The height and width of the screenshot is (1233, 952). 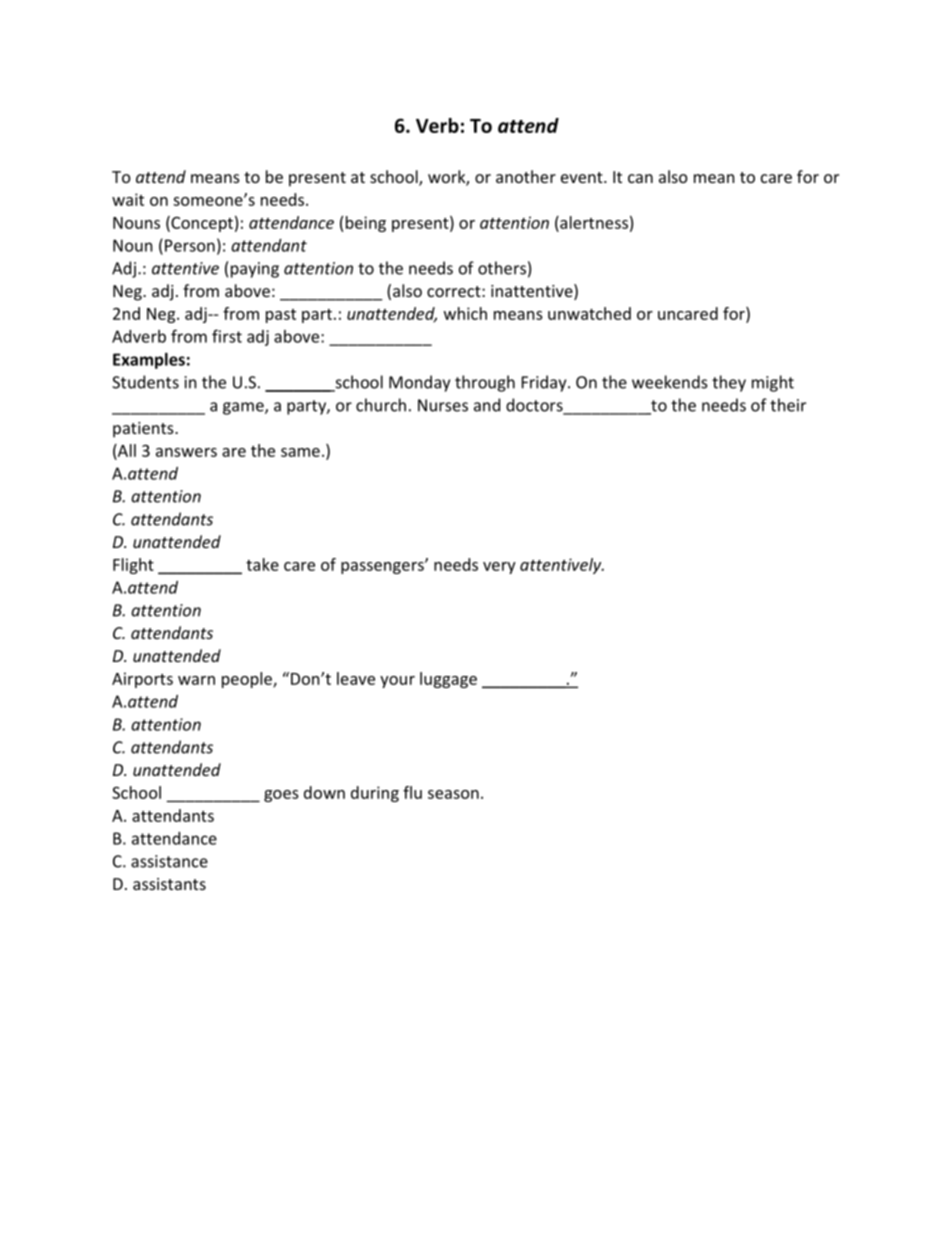 I want to click on warn, so click(x=196, y=680).
